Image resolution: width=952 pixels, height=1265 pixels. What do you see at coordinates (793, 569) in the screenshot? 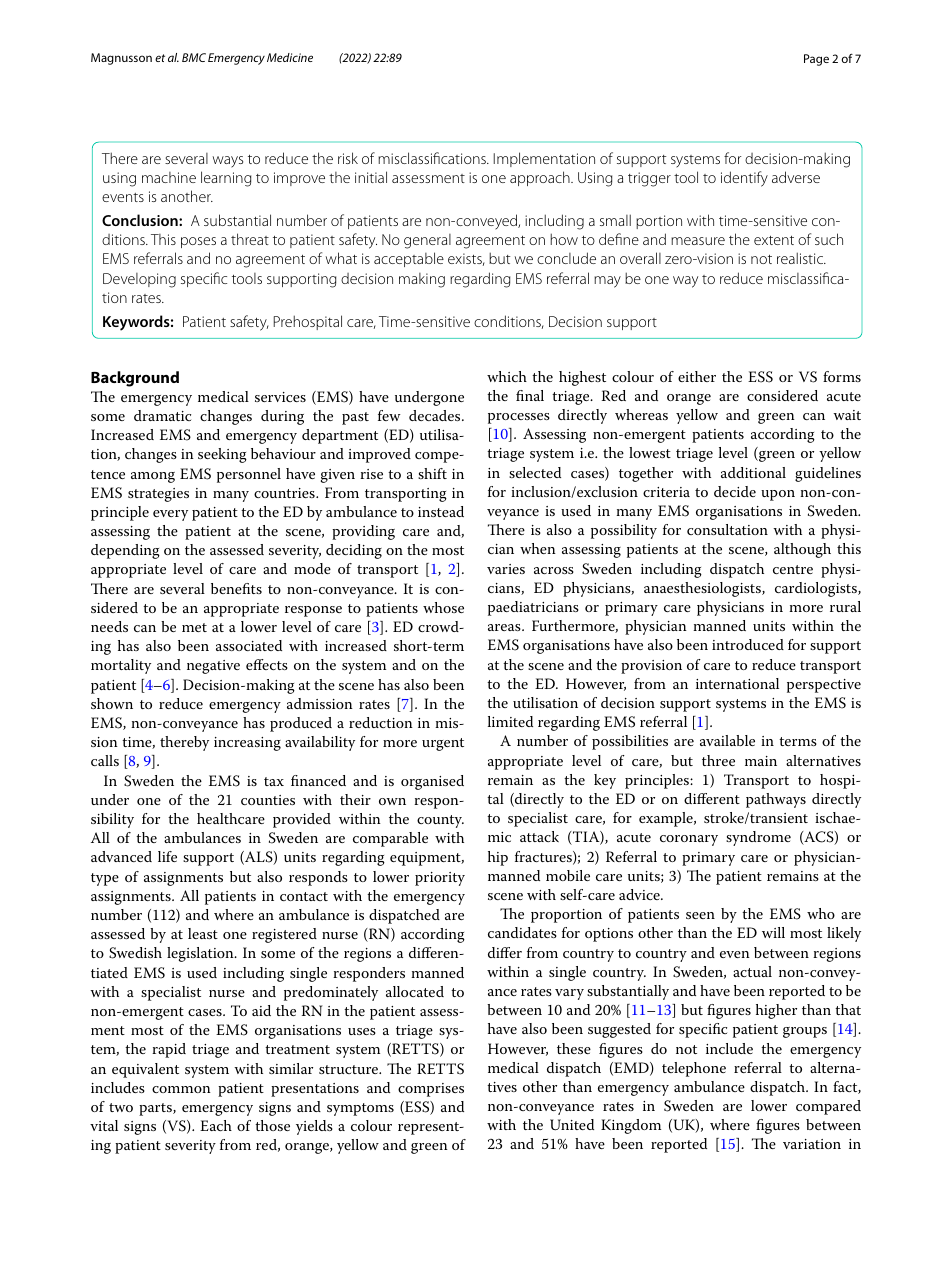
I see `centre` at bounding box center [793, 569].
